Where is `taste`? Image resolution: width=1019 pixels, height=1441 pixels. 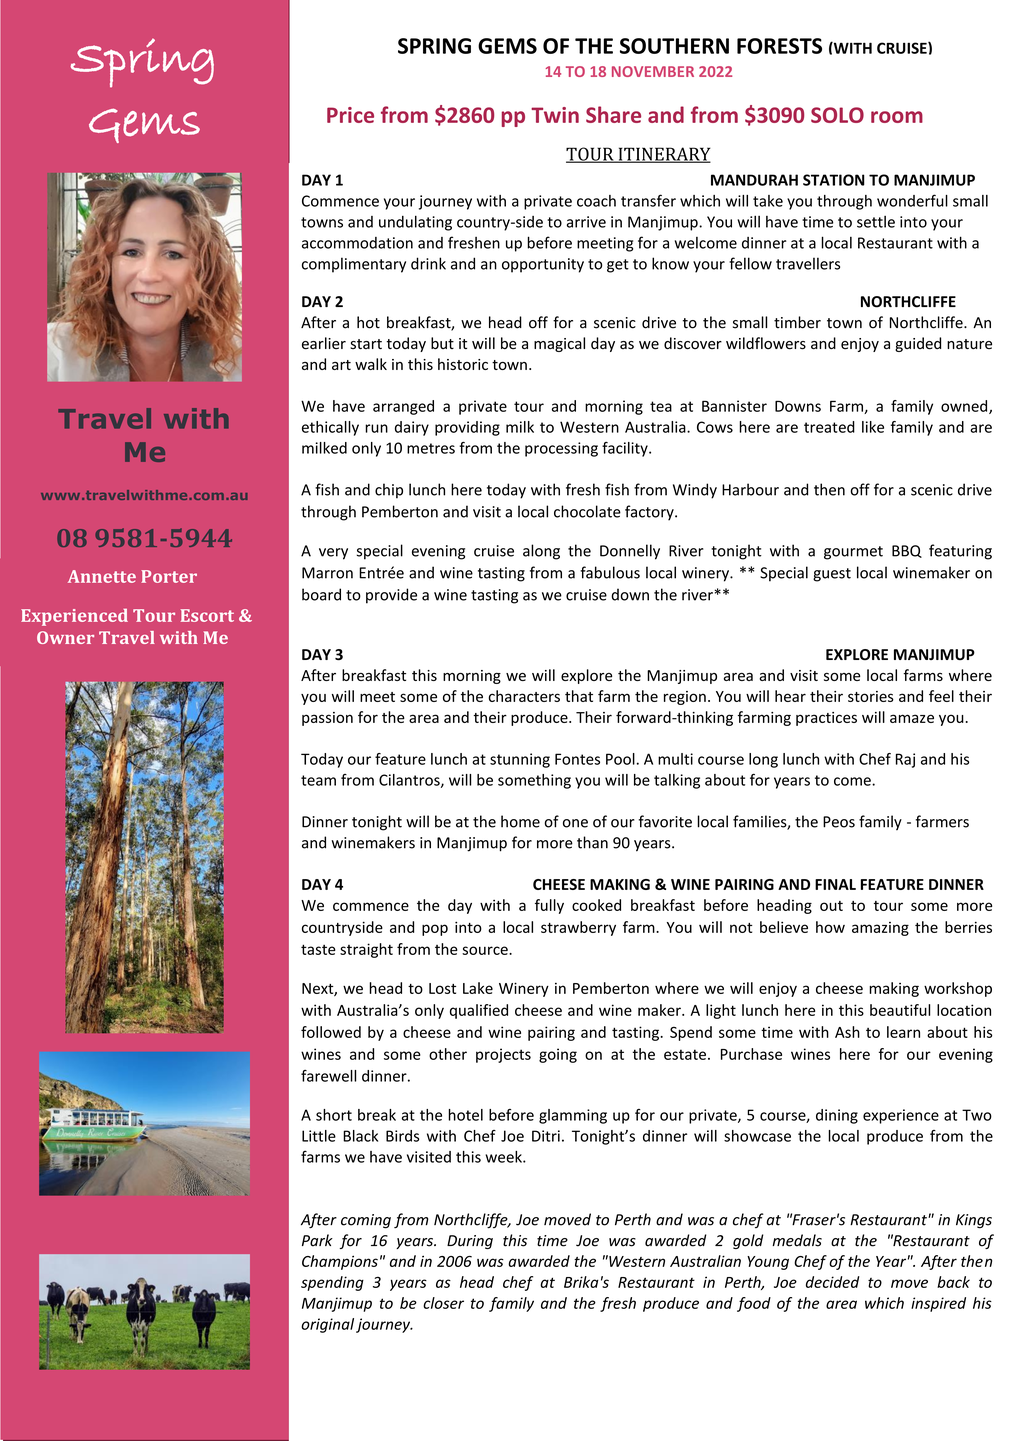 taste is located at coordinates (318, 949).
